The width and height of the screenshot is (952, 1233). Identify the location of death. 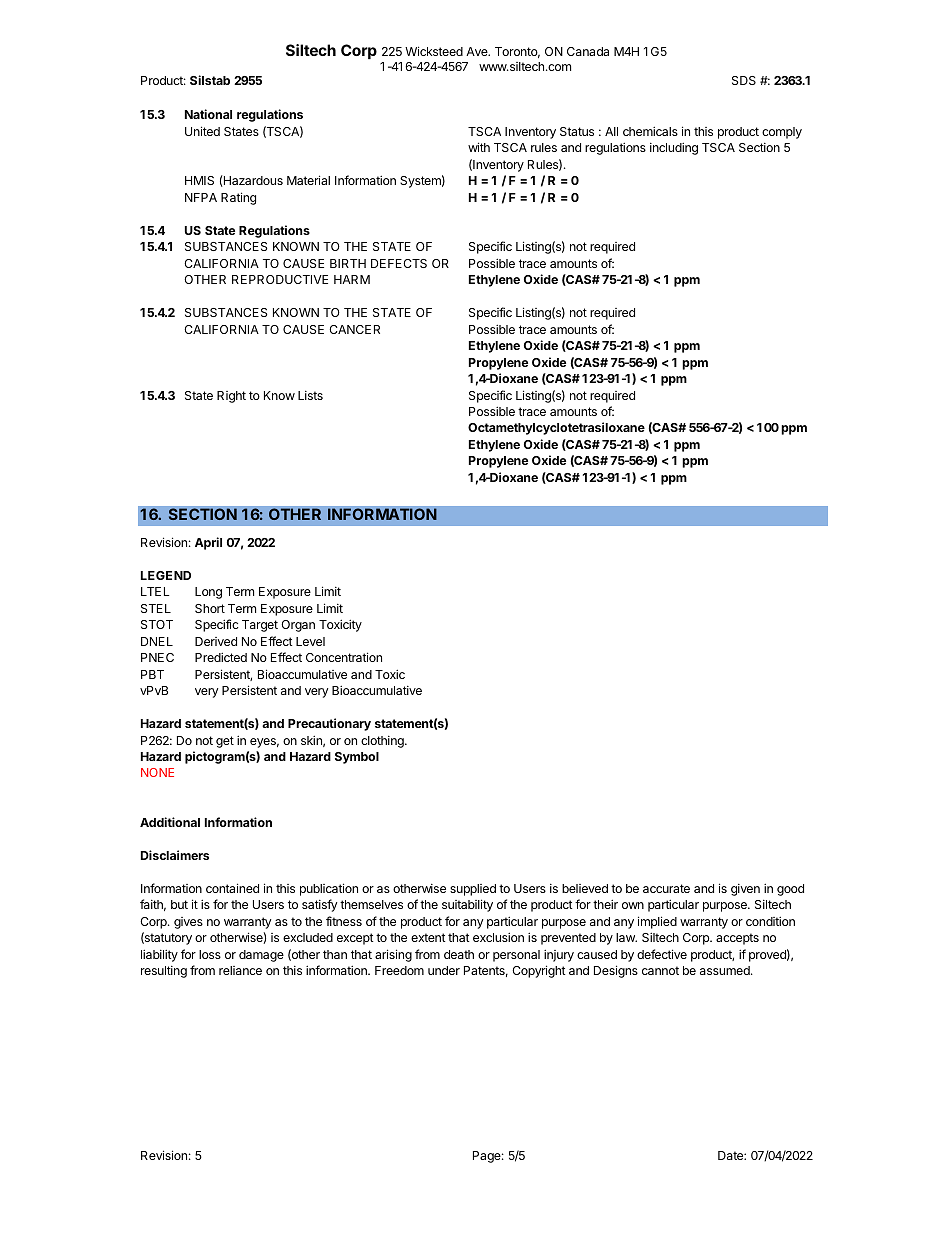
(459, 954).
